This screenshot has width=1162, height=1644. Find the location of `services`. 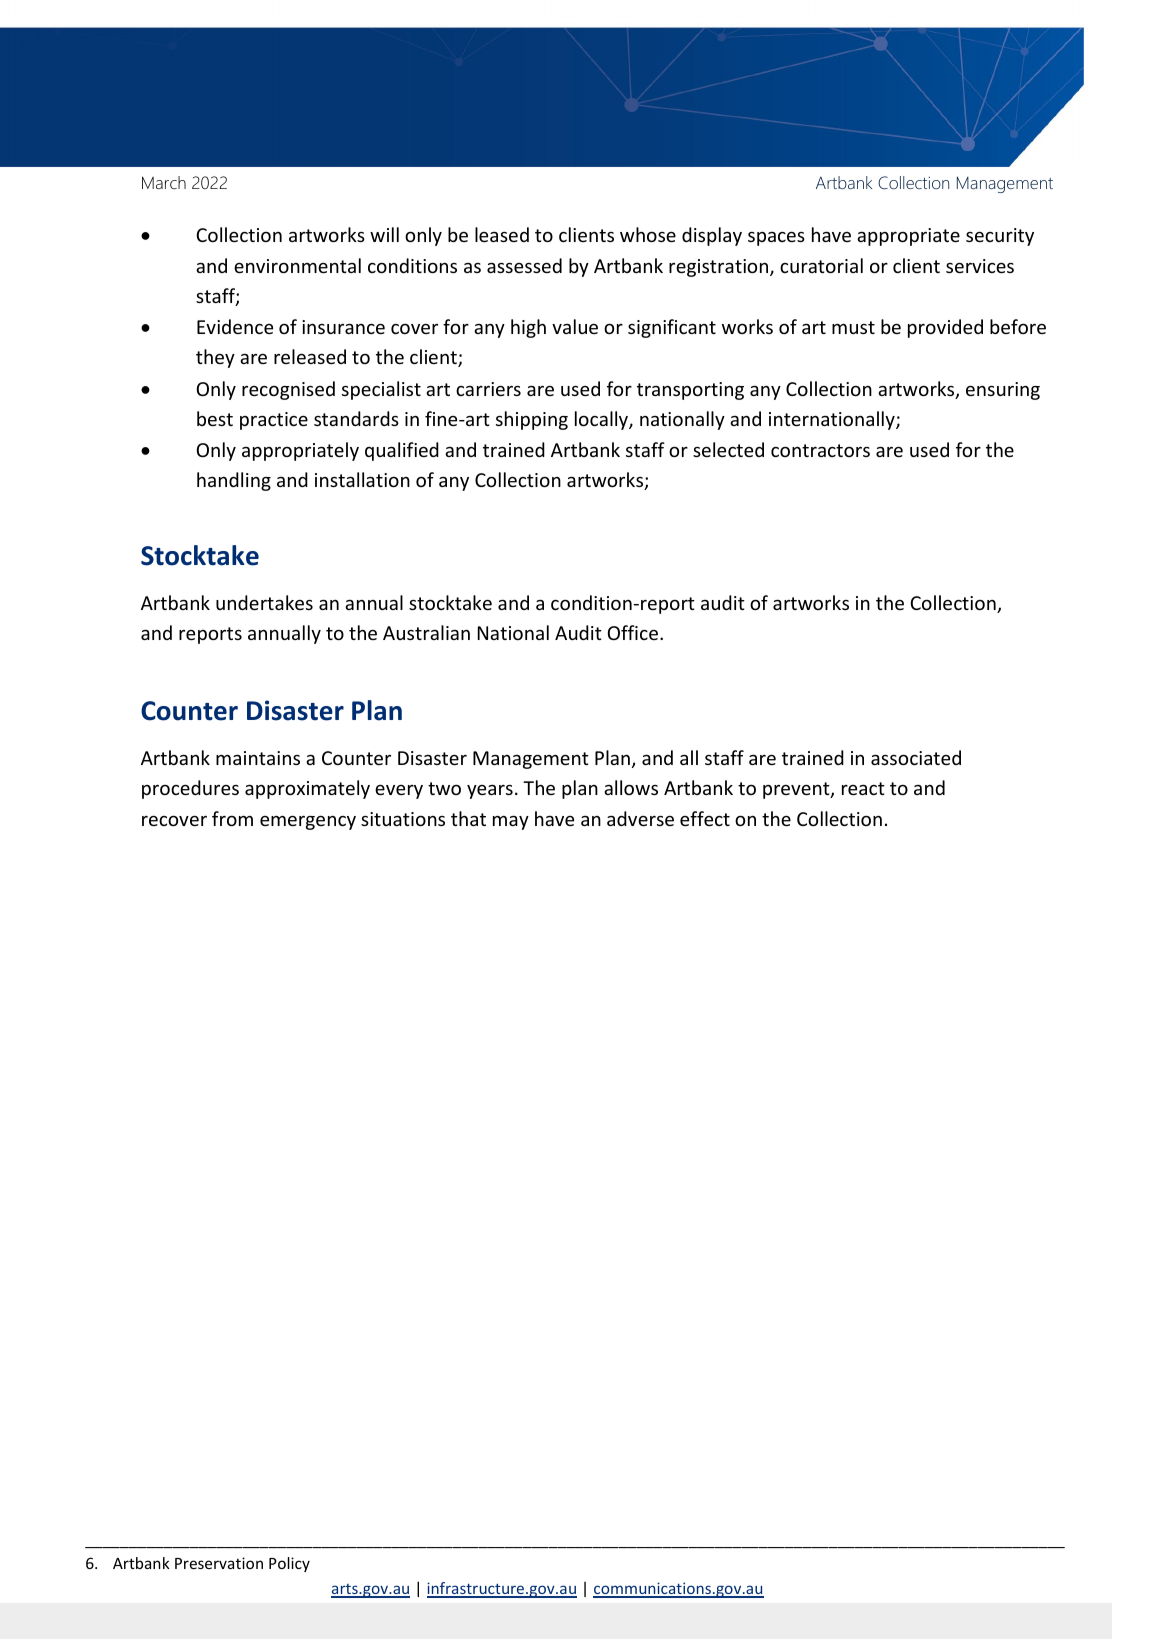

services is located at coordinates (980, 266).
